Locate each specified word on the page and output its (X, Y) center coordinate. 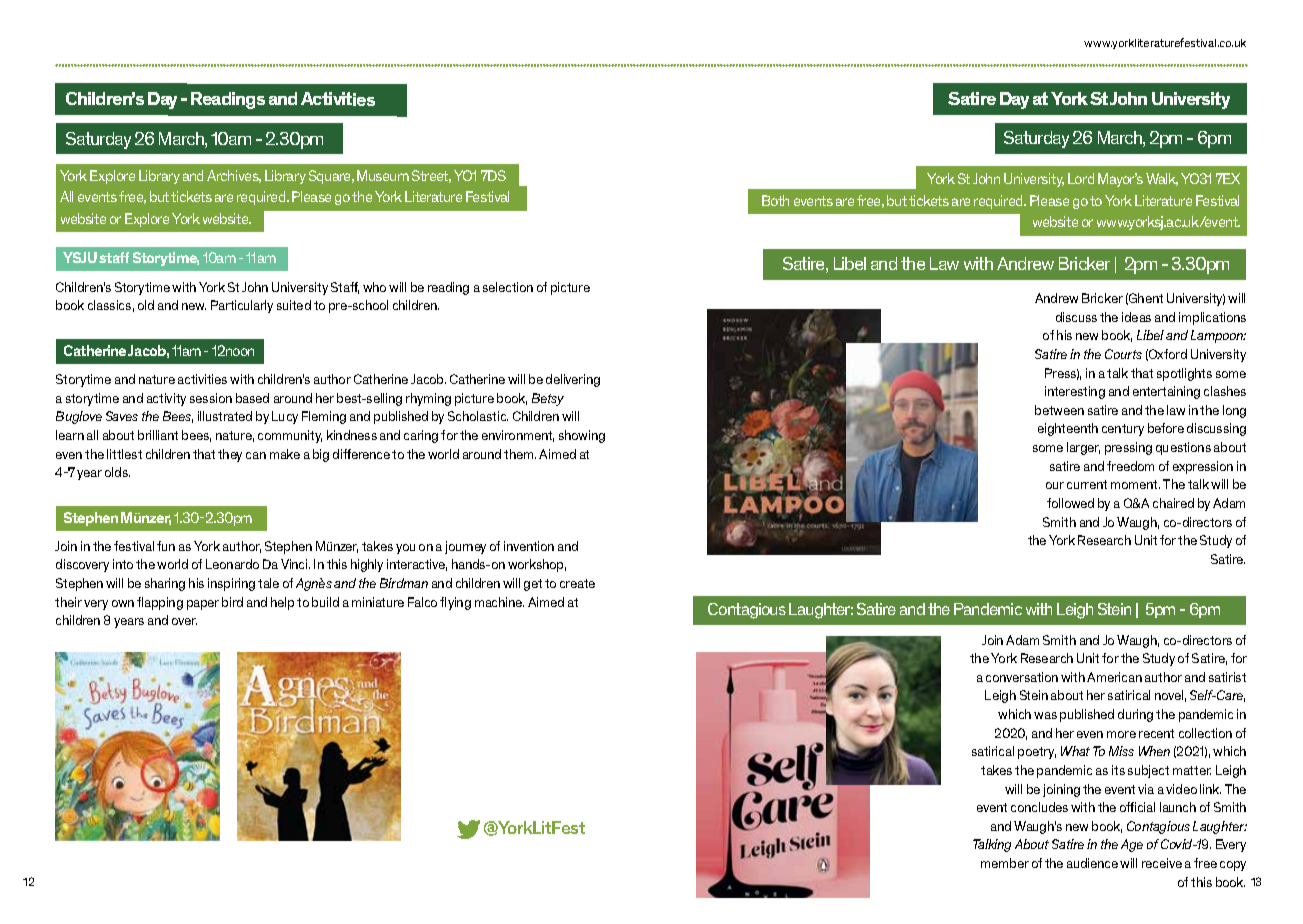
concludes (1039, 807)
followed (1070, 503)
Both (775, 200)
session (211, 398)
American (1114, 677)
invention (529, 546)
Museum (383, 175)
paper (203, 605)
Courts (1123, 354)
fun (166, 546)
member (1005, 863)
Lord (1081, 178)
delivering (573, 380)
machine (499, 602)
